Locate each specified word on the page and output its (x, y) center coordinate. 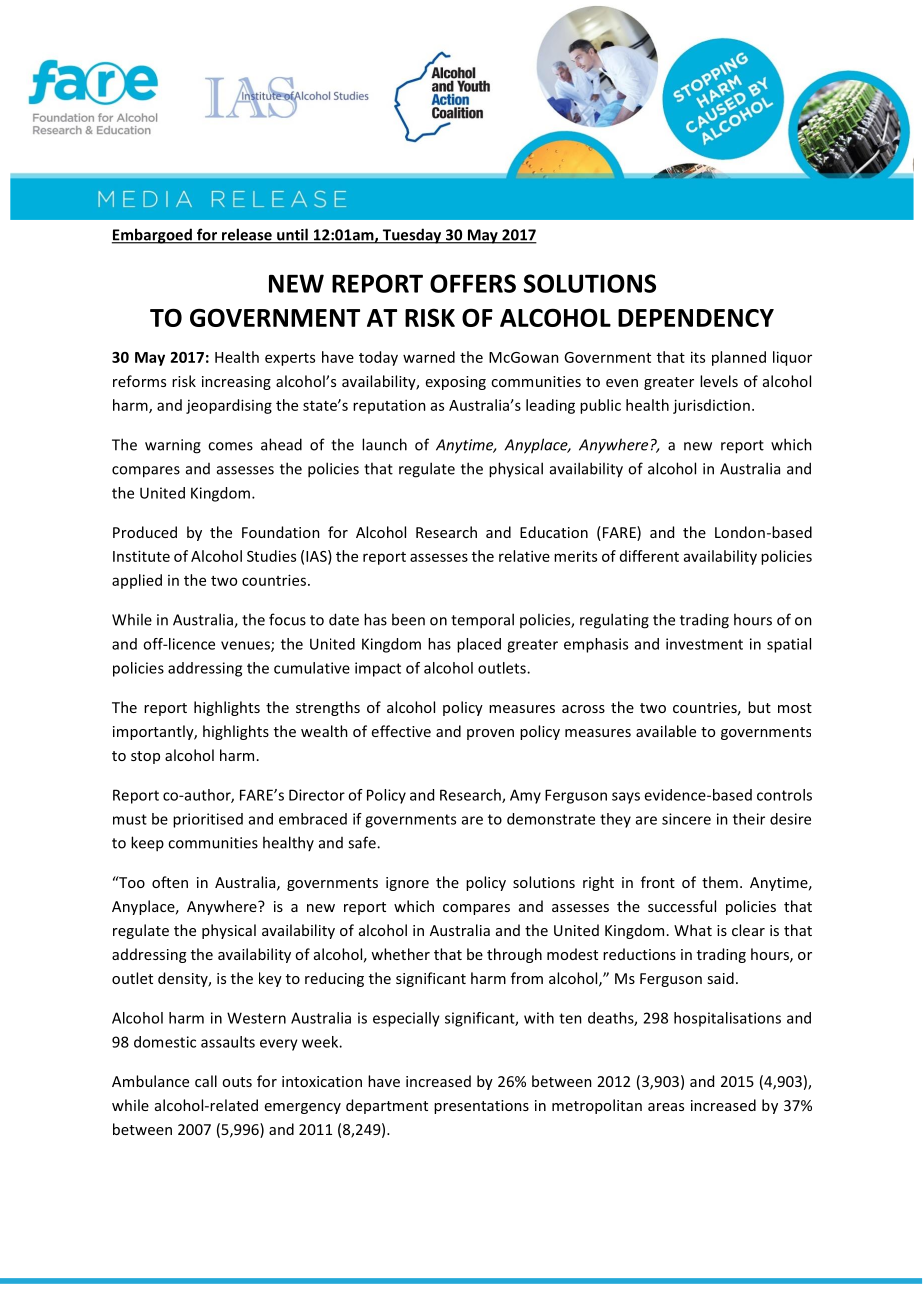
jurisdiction (711, 406)
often (170, 882)
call (206, 1081)
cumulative (312, 668)
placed (479, 645)
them (720, 882)
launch (384, 444)
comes (230, 446)
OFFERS (473, 283)
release (247, 235)
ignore (407, 884)
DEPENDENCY (696, 318)
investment (704, 644)
